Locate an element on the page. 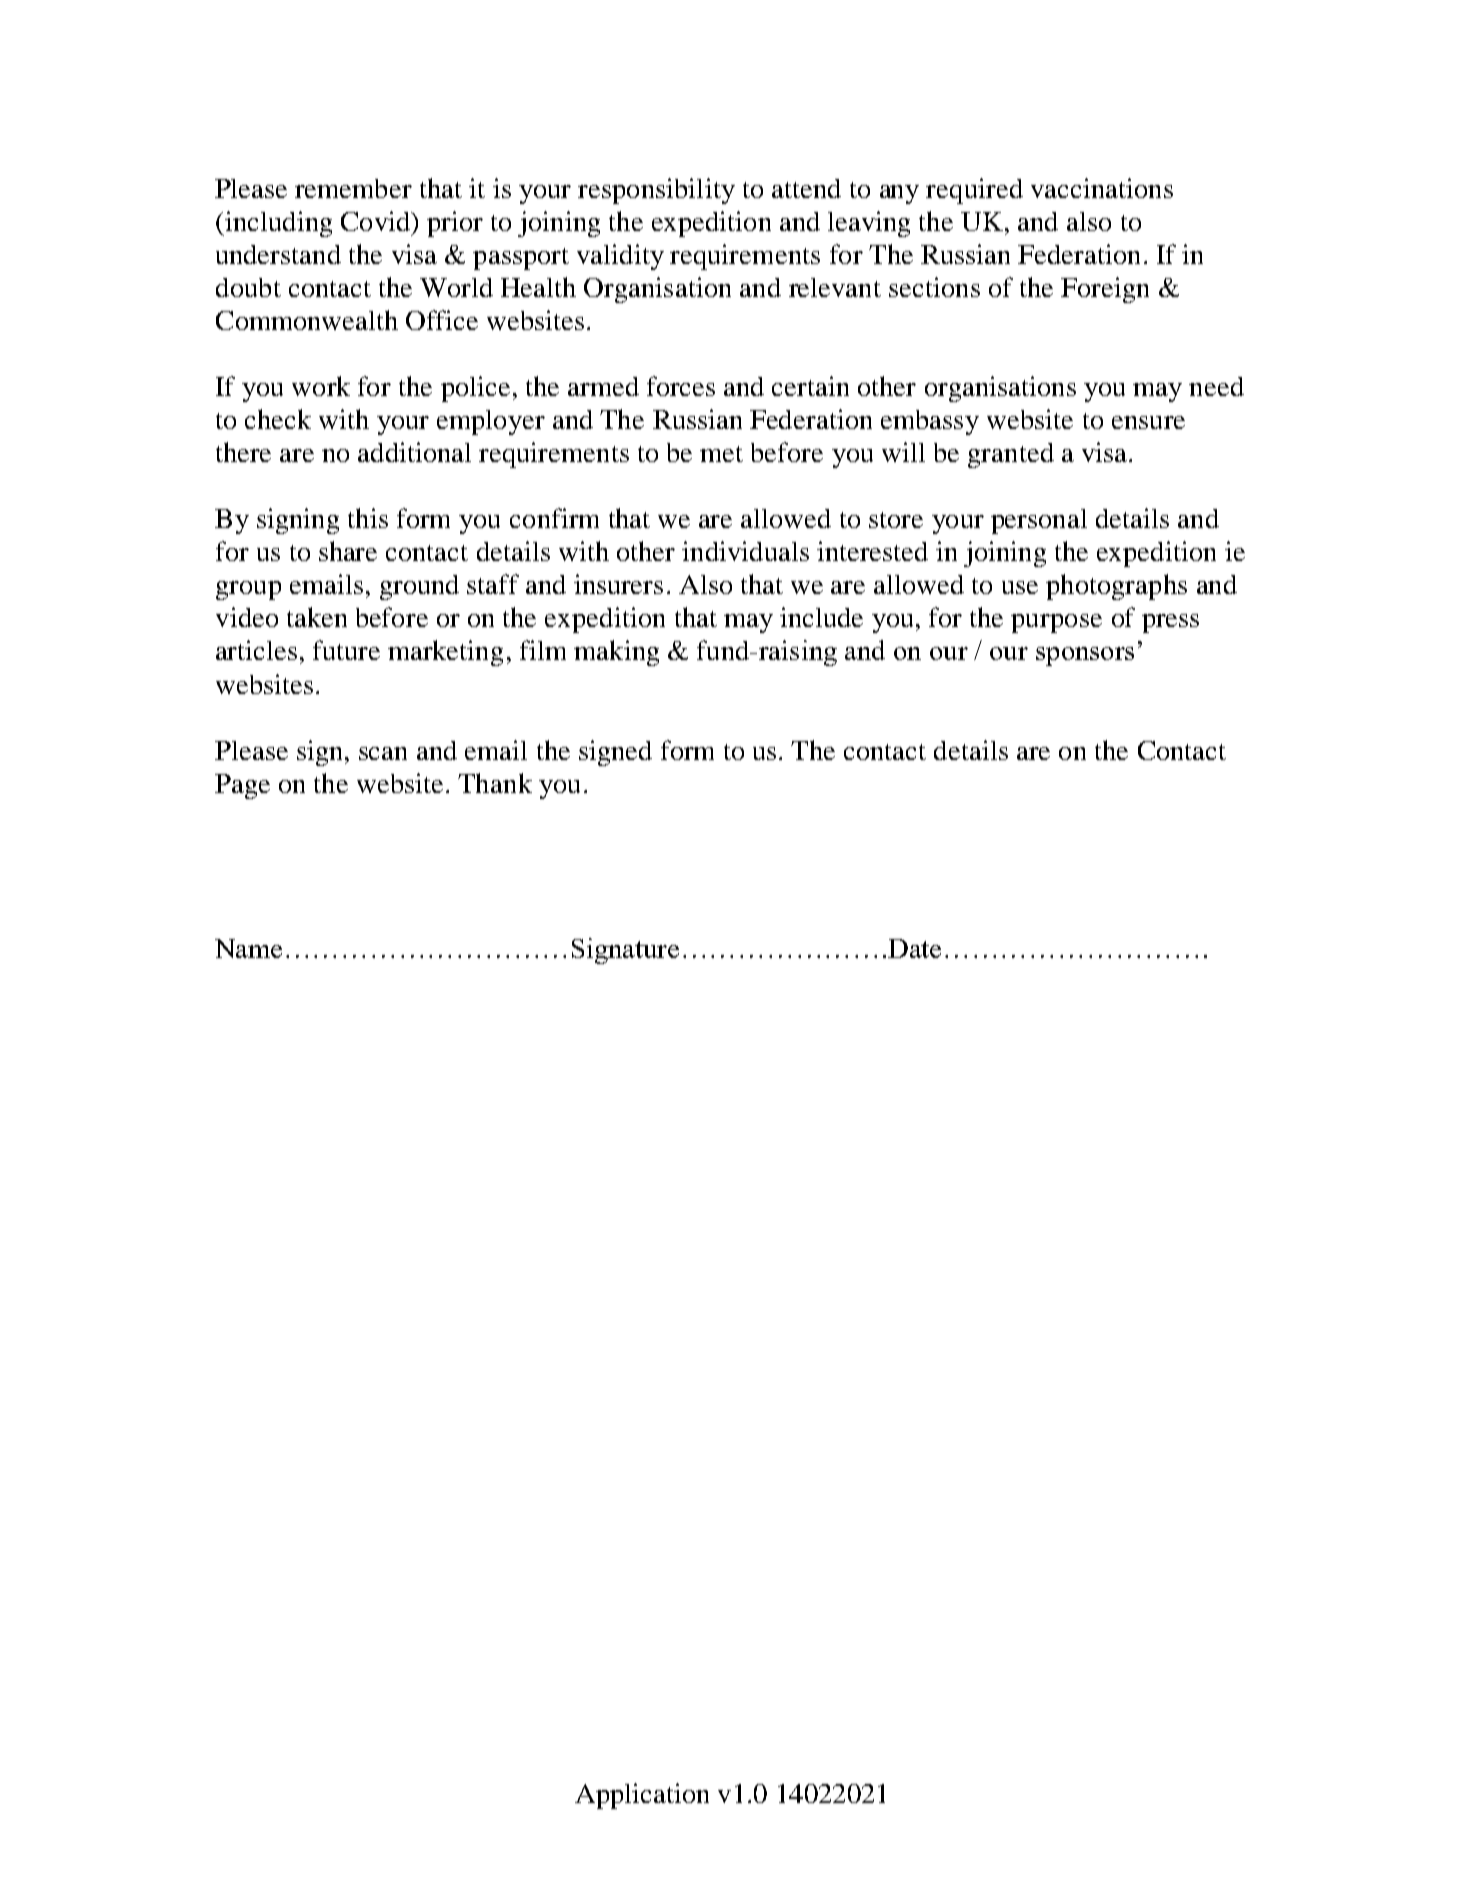 This document has height=1895, width=1464. Application is located at coordinates (642, 1796).
